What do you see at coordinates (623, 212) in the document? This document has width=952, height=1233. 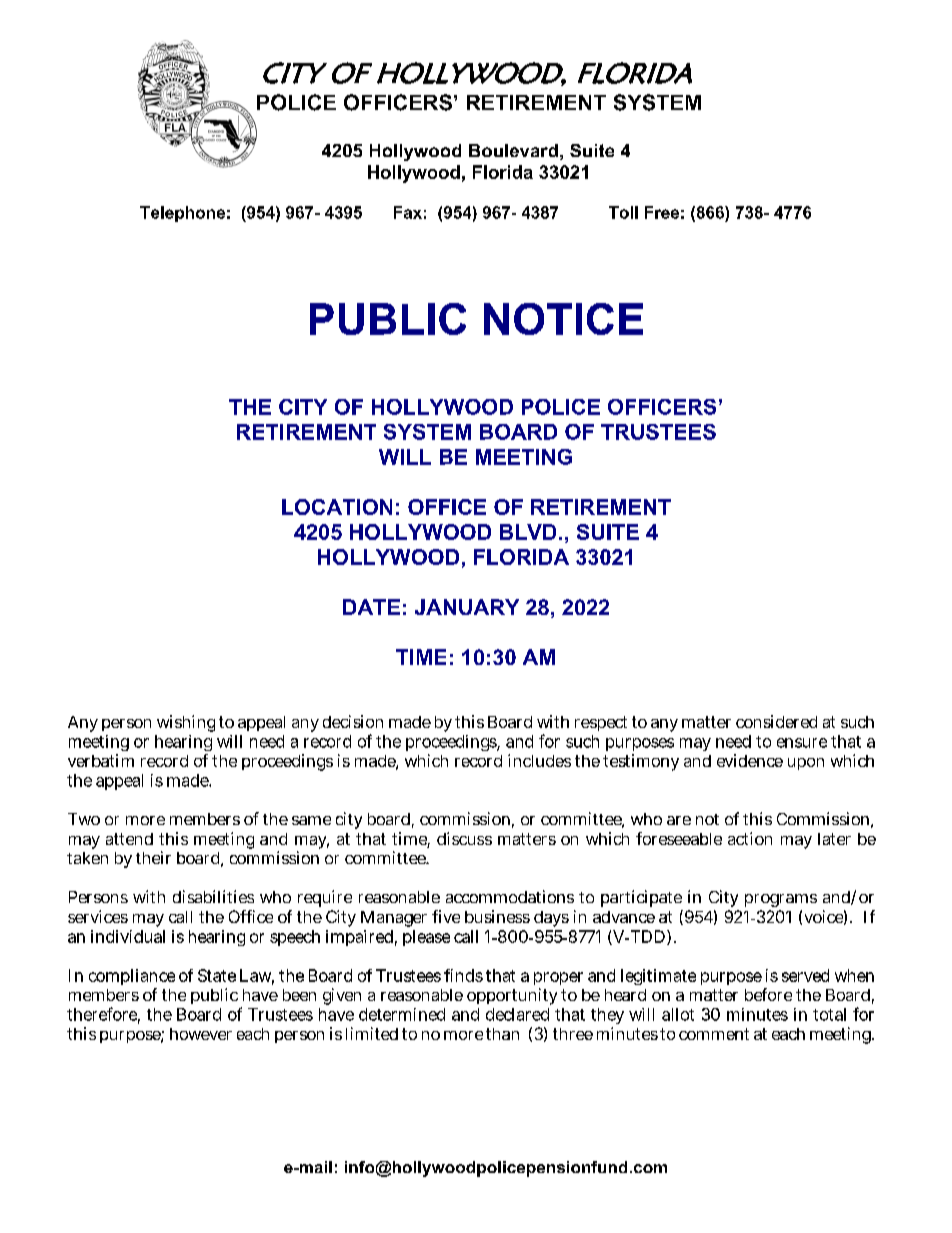 I see `Toll` at bounding box center [623, 212].
